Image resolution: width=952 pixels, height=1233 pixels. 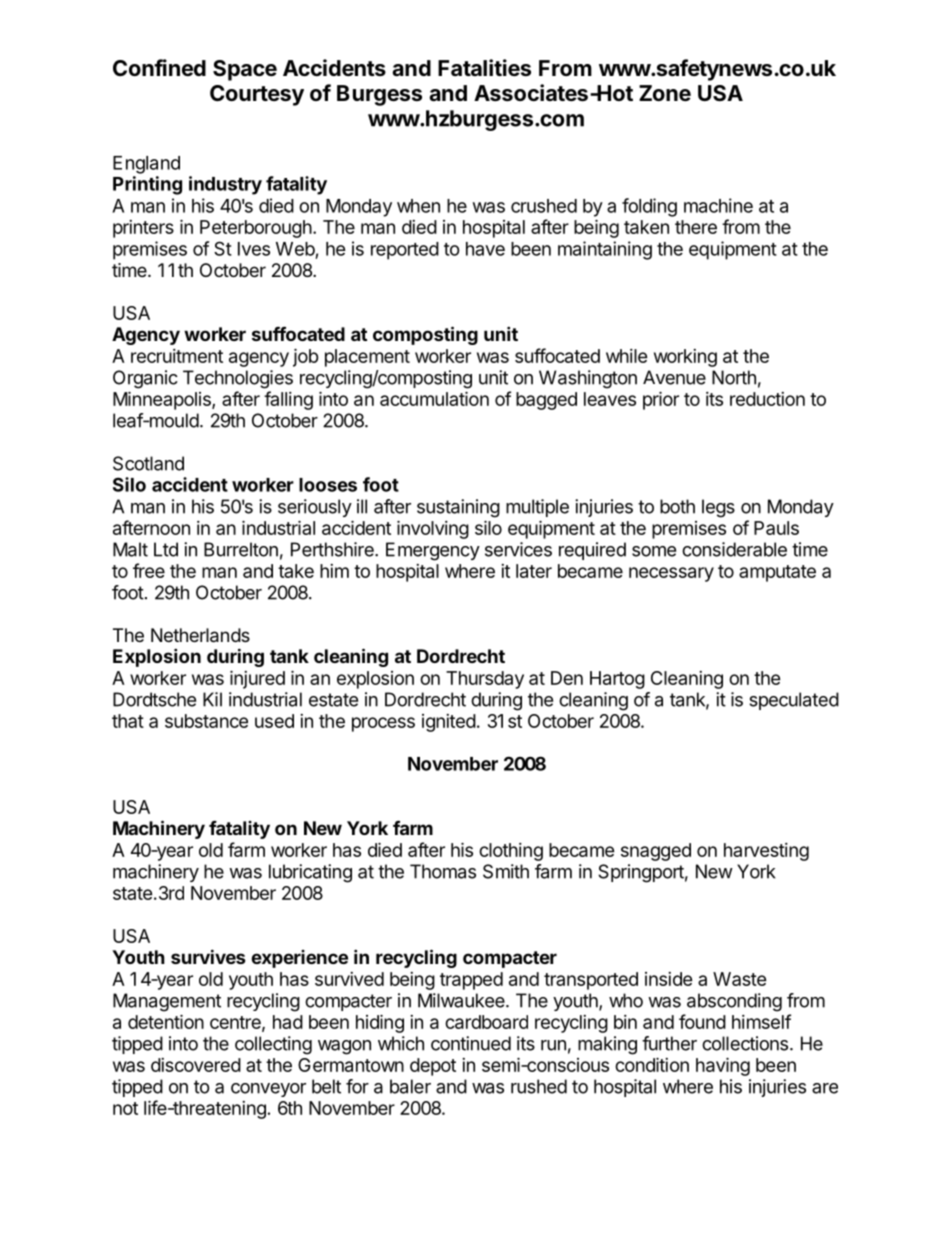 I want to click on Minneapolis, so click(x=163, y=400).
